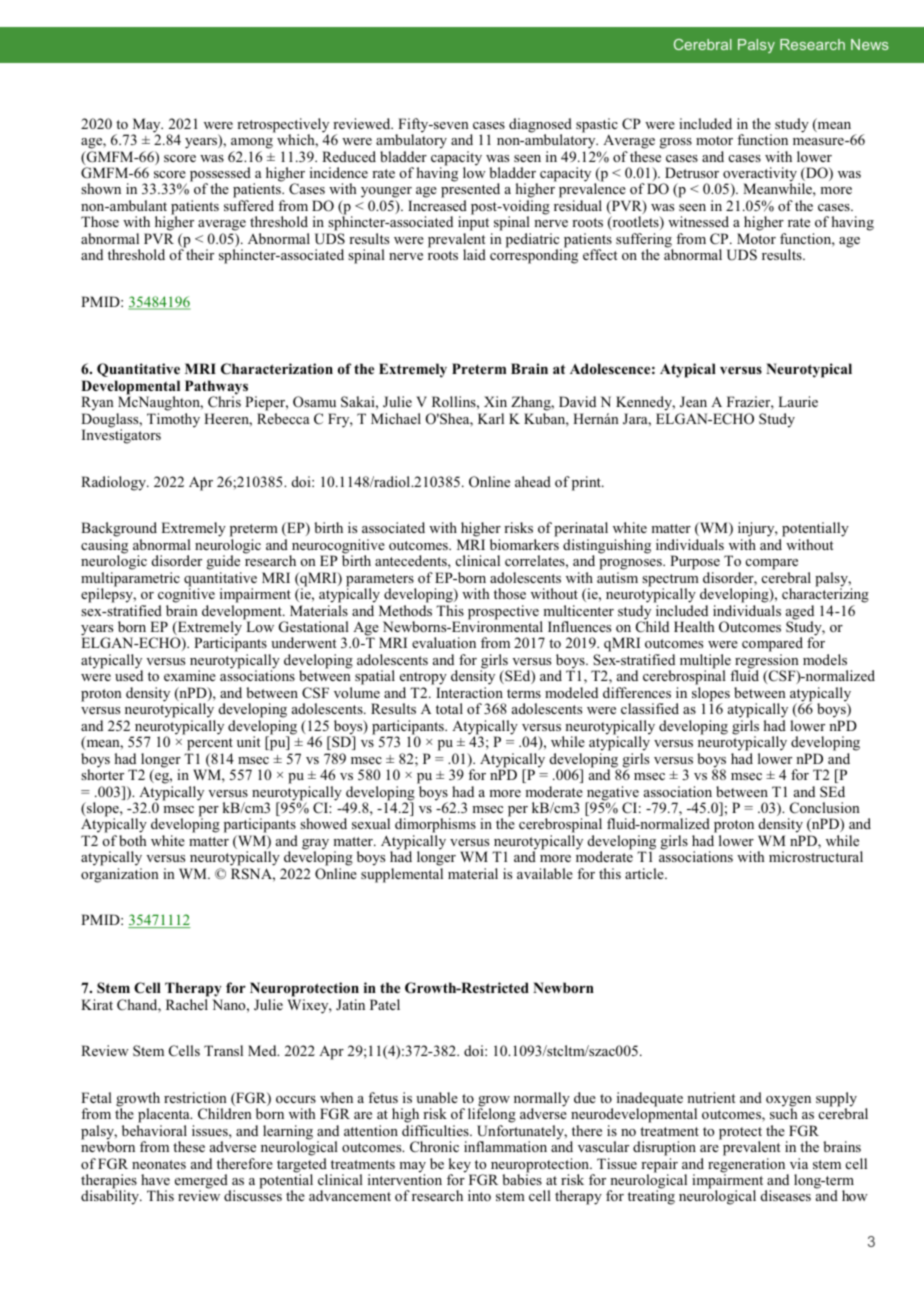  I want to click on aged, so click(800, 613).
